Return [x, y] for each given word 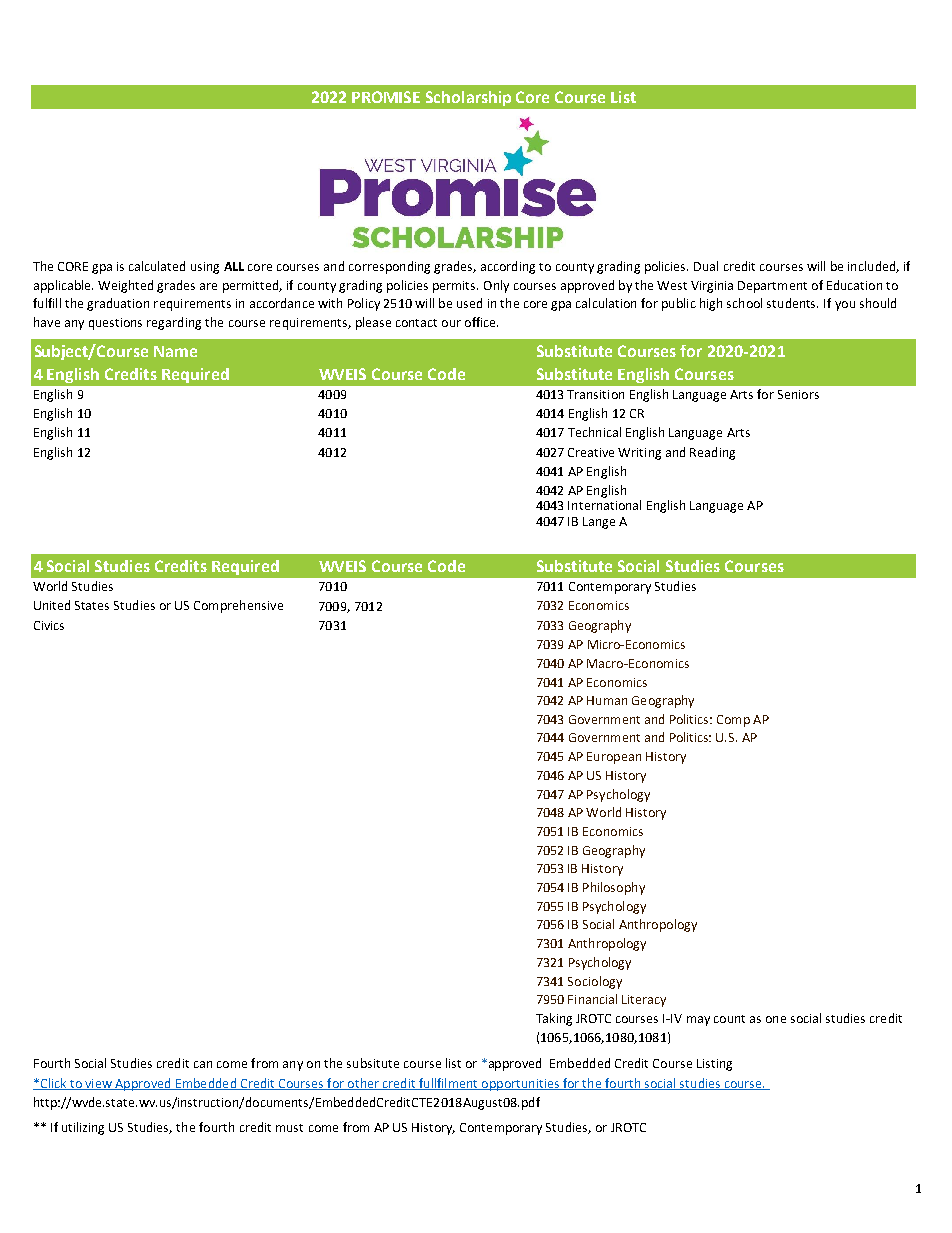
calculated [157, 266]
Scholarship [468, 98]
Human [607, 700]
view [98, 1084]
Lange [599, 523]
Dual [706, 266]
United [52, 605]
